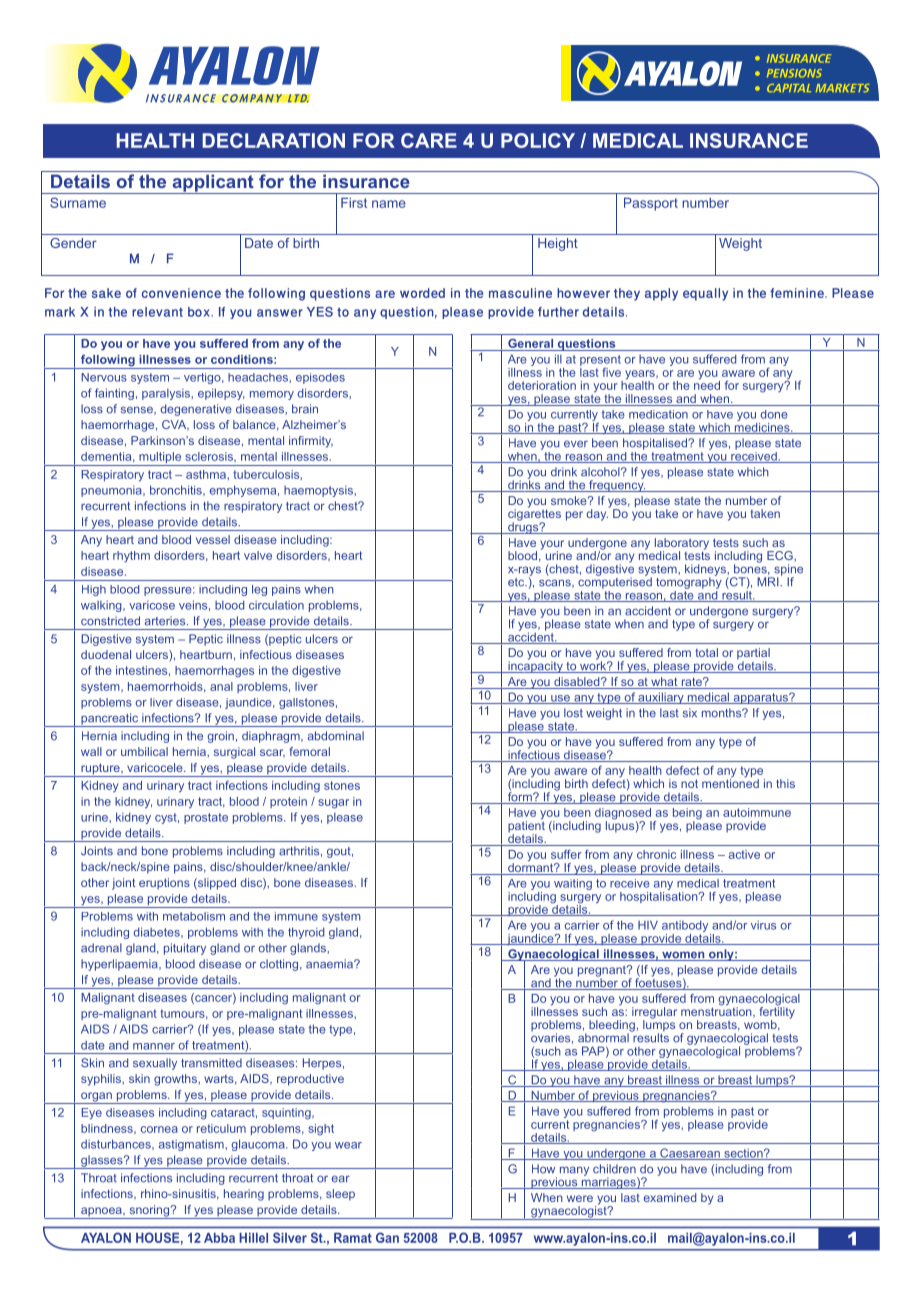  What do you see at coordinates (744, 854) in the screenshot?
I see `active` at bounding box center [744, 854].
